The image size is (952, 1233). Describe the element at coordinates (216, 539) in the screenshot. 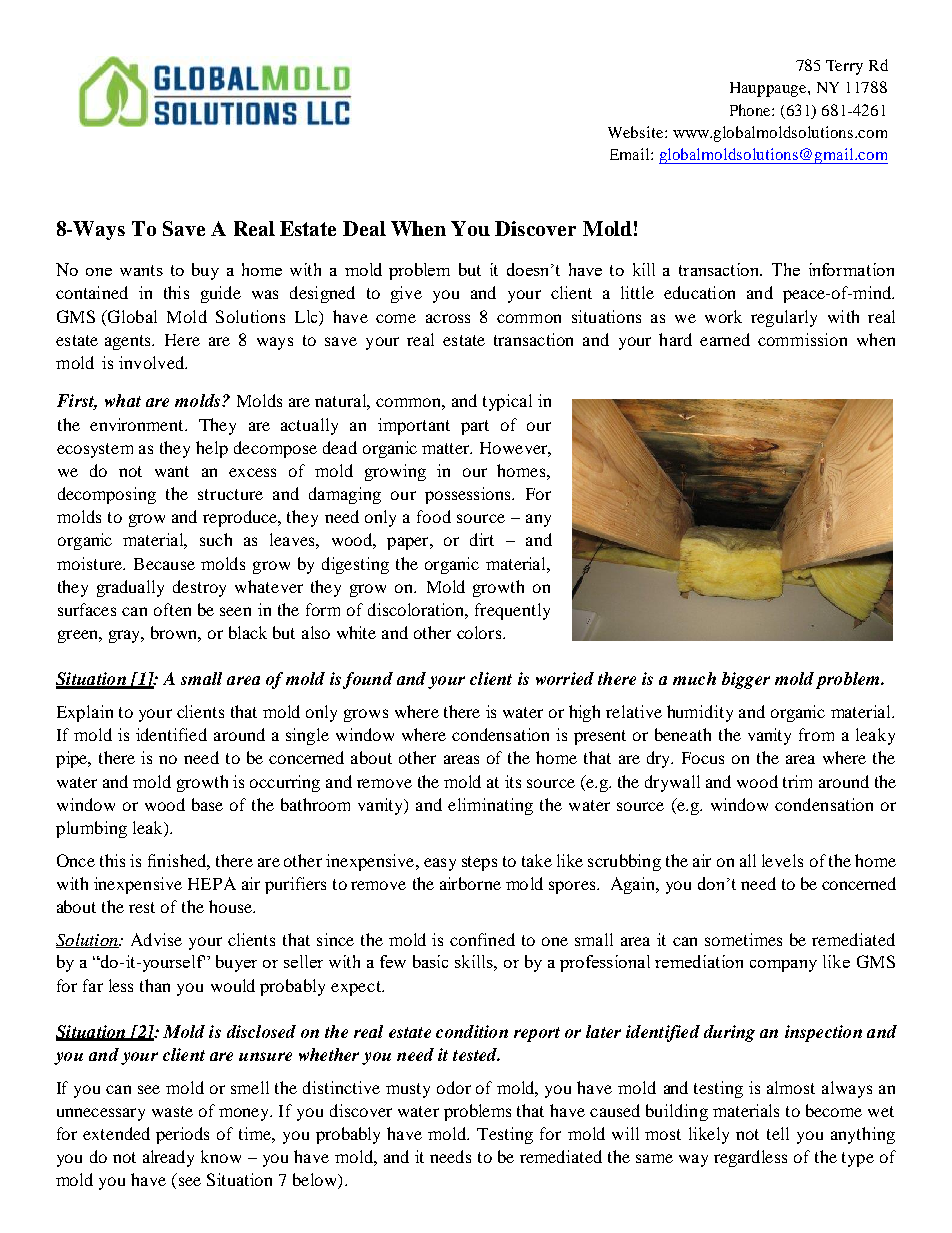

I see `such` at that location.
